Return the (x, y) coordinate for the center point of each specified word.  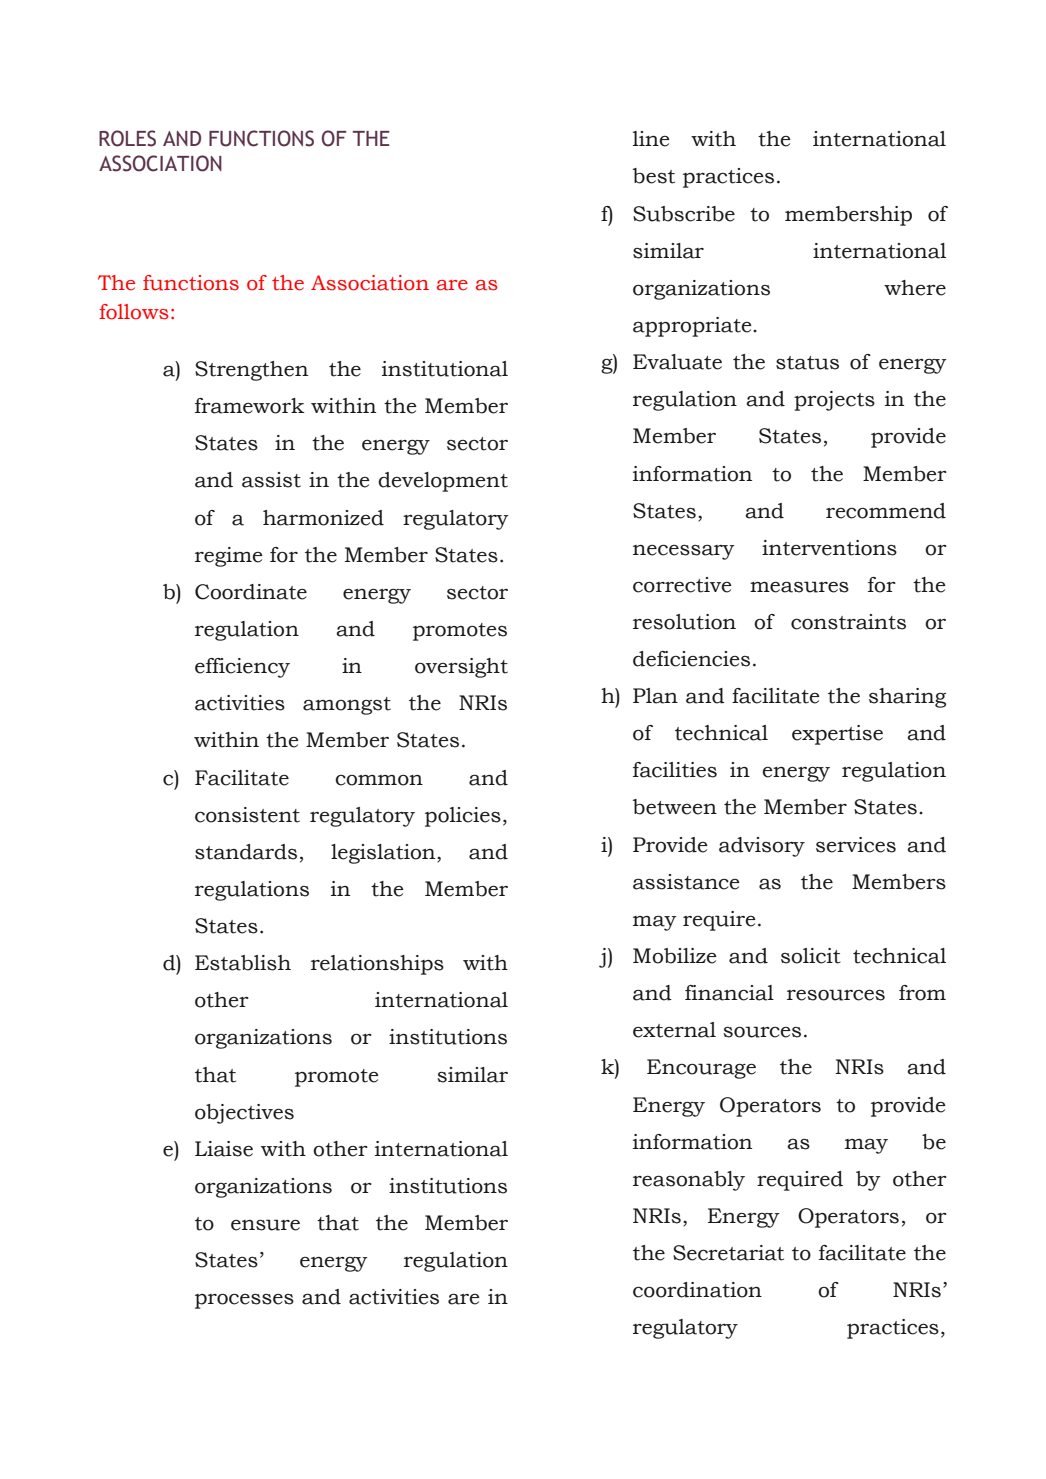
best (654, 176)
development (443, 482)
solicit (811, 956)
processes (244, 1301)
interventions (829, 548)
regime (229, 557)
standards (246, 852)
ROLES (127, 138)
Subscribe (684, 214)
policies (463, 817)
